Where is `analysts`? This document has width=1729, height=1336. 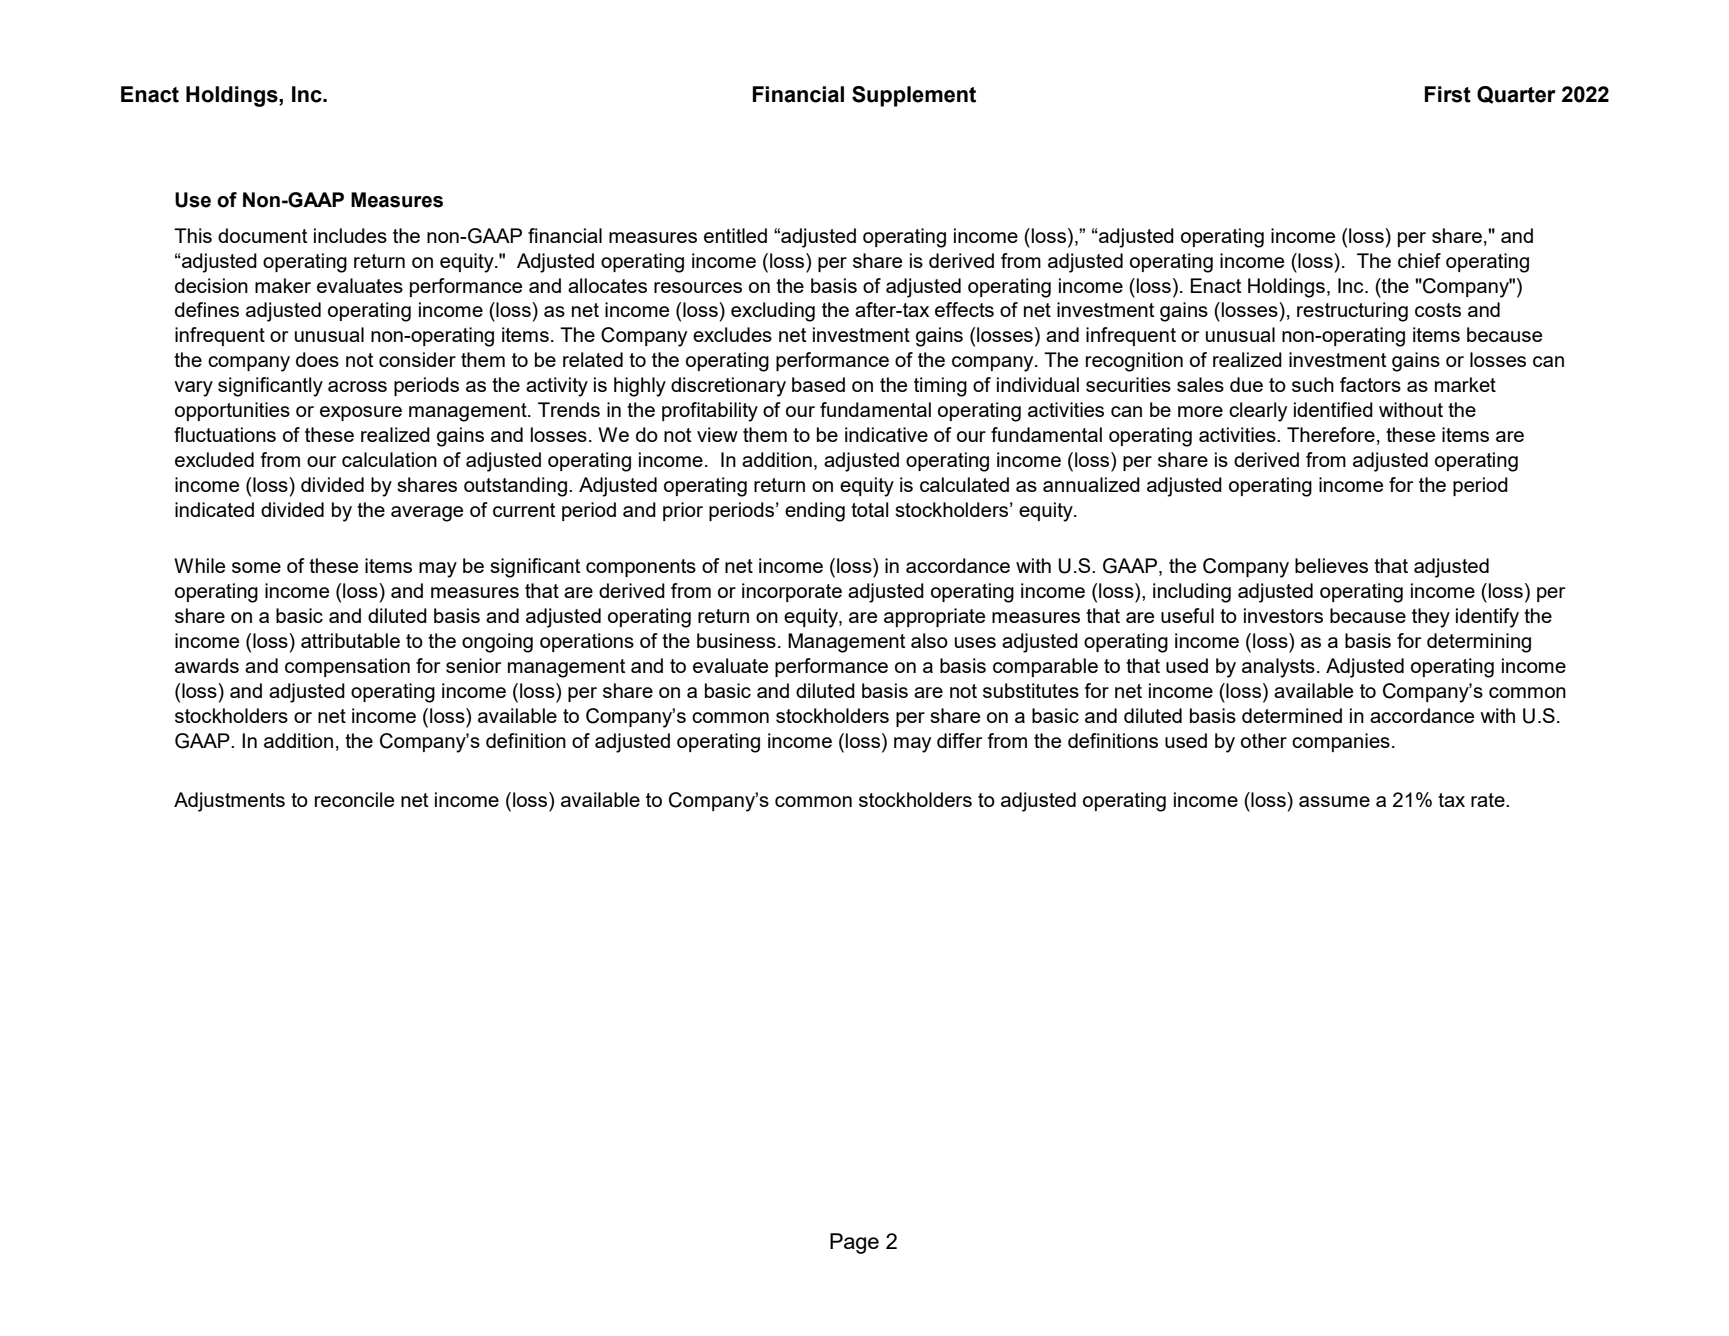
analysts is located at coordinates (1278, 668).
